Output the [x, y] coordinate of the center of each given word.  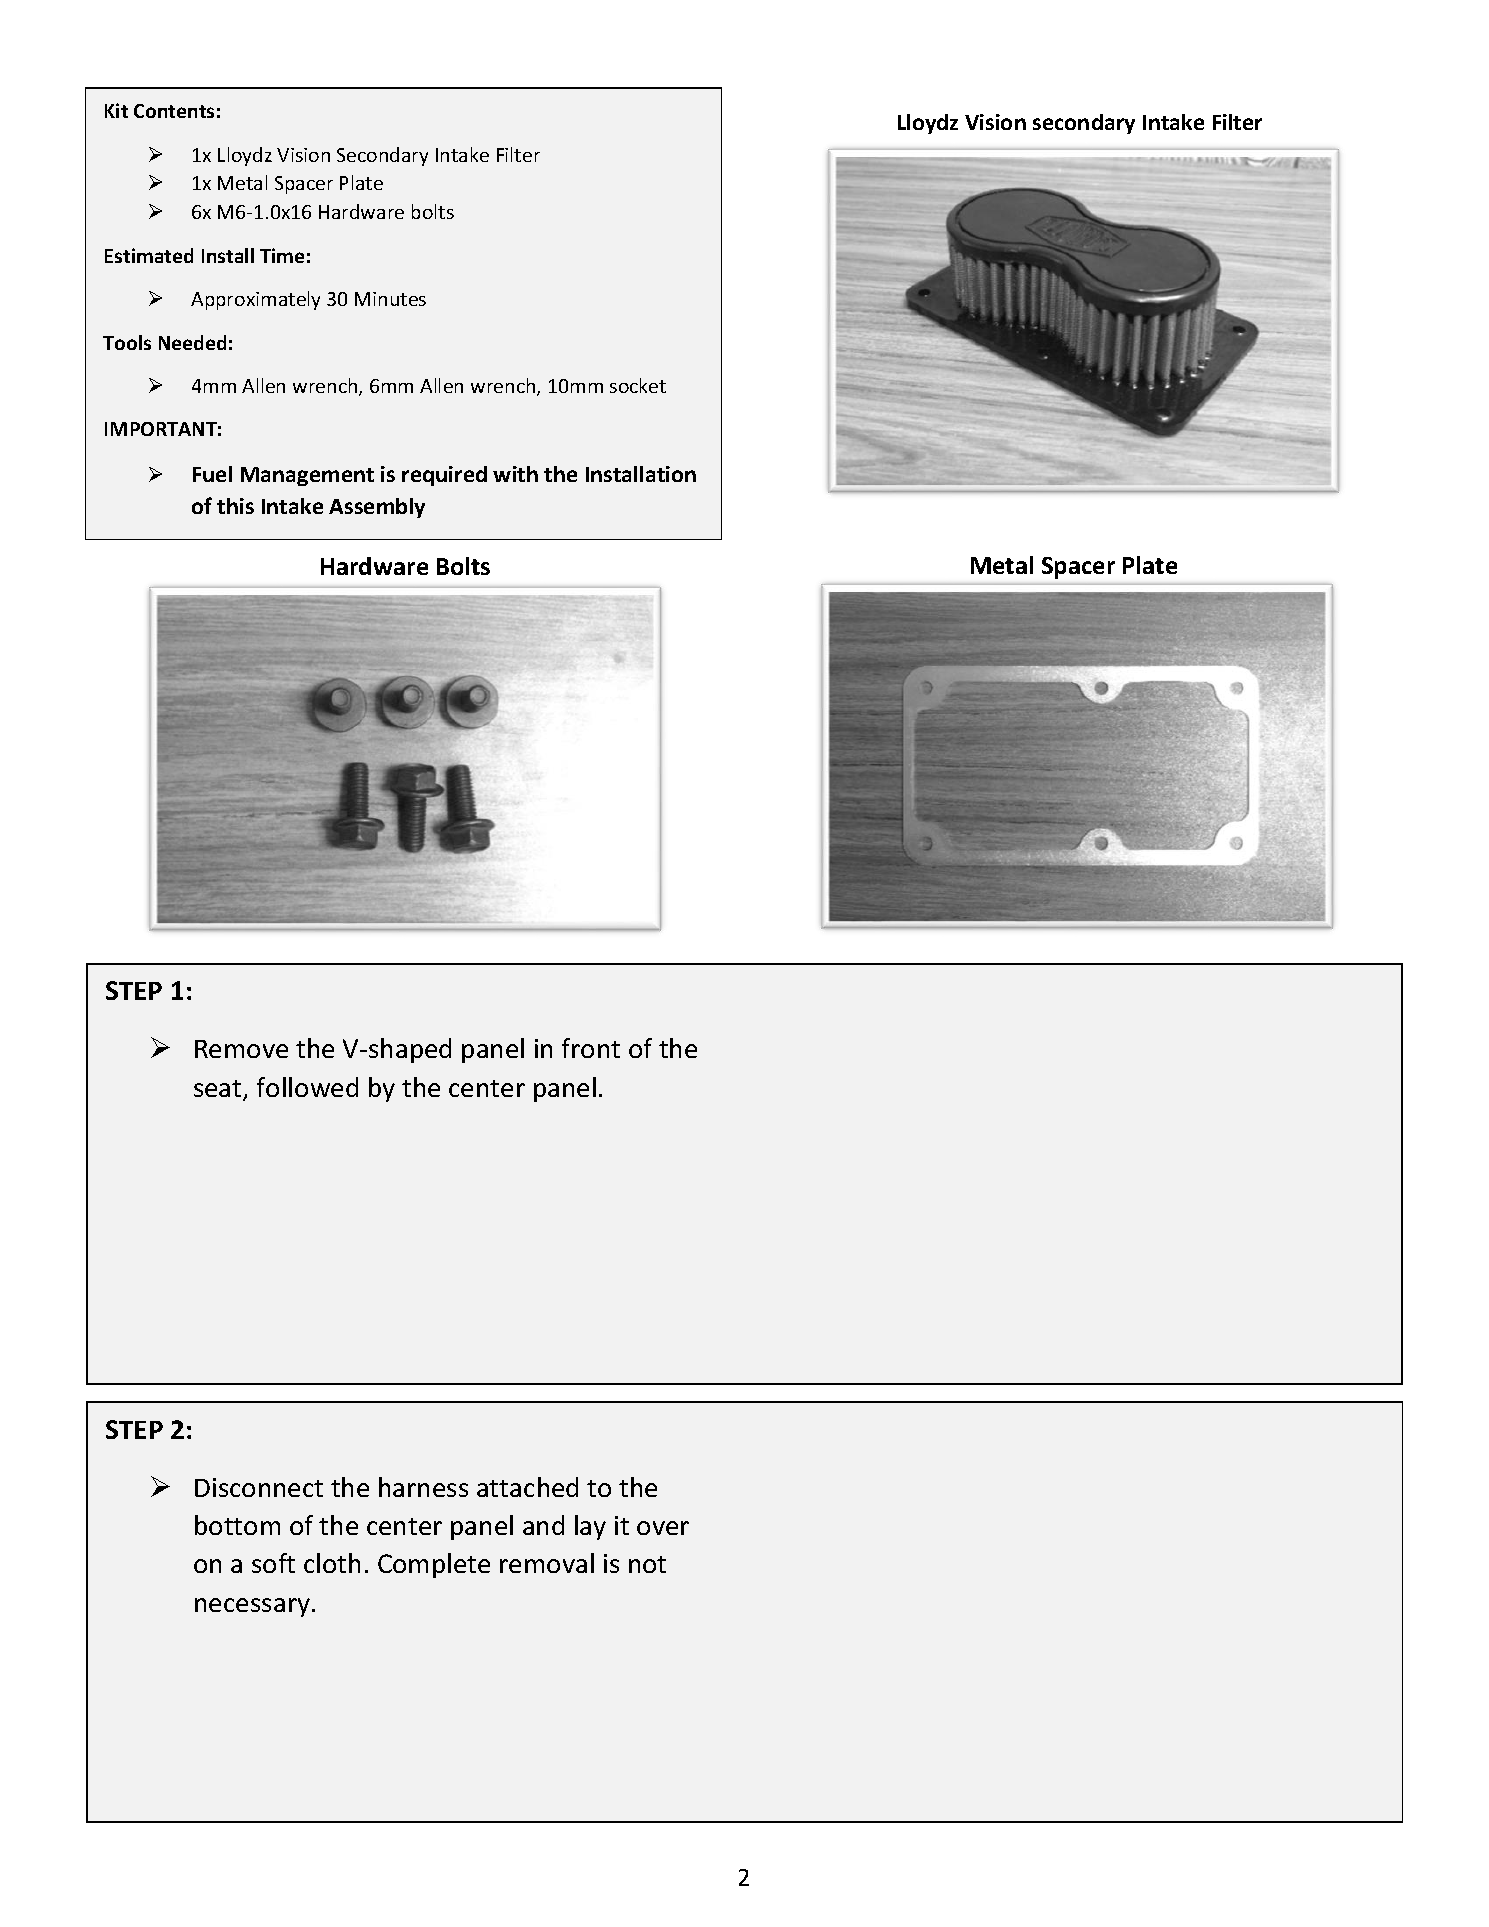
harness [423, 1487]
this [235, 506]
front [591, 1048]
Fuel [212, 474]
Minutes [390, 299]
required [444, 476]
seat [219, 1090]
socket [638, 385]
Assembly [377, 508]
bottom [237, 1525]
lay [590, 1527]
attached [527, 1487]
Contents [174, 111]
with [515, 474]
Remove [241, 1049]
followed [307, 1087]
